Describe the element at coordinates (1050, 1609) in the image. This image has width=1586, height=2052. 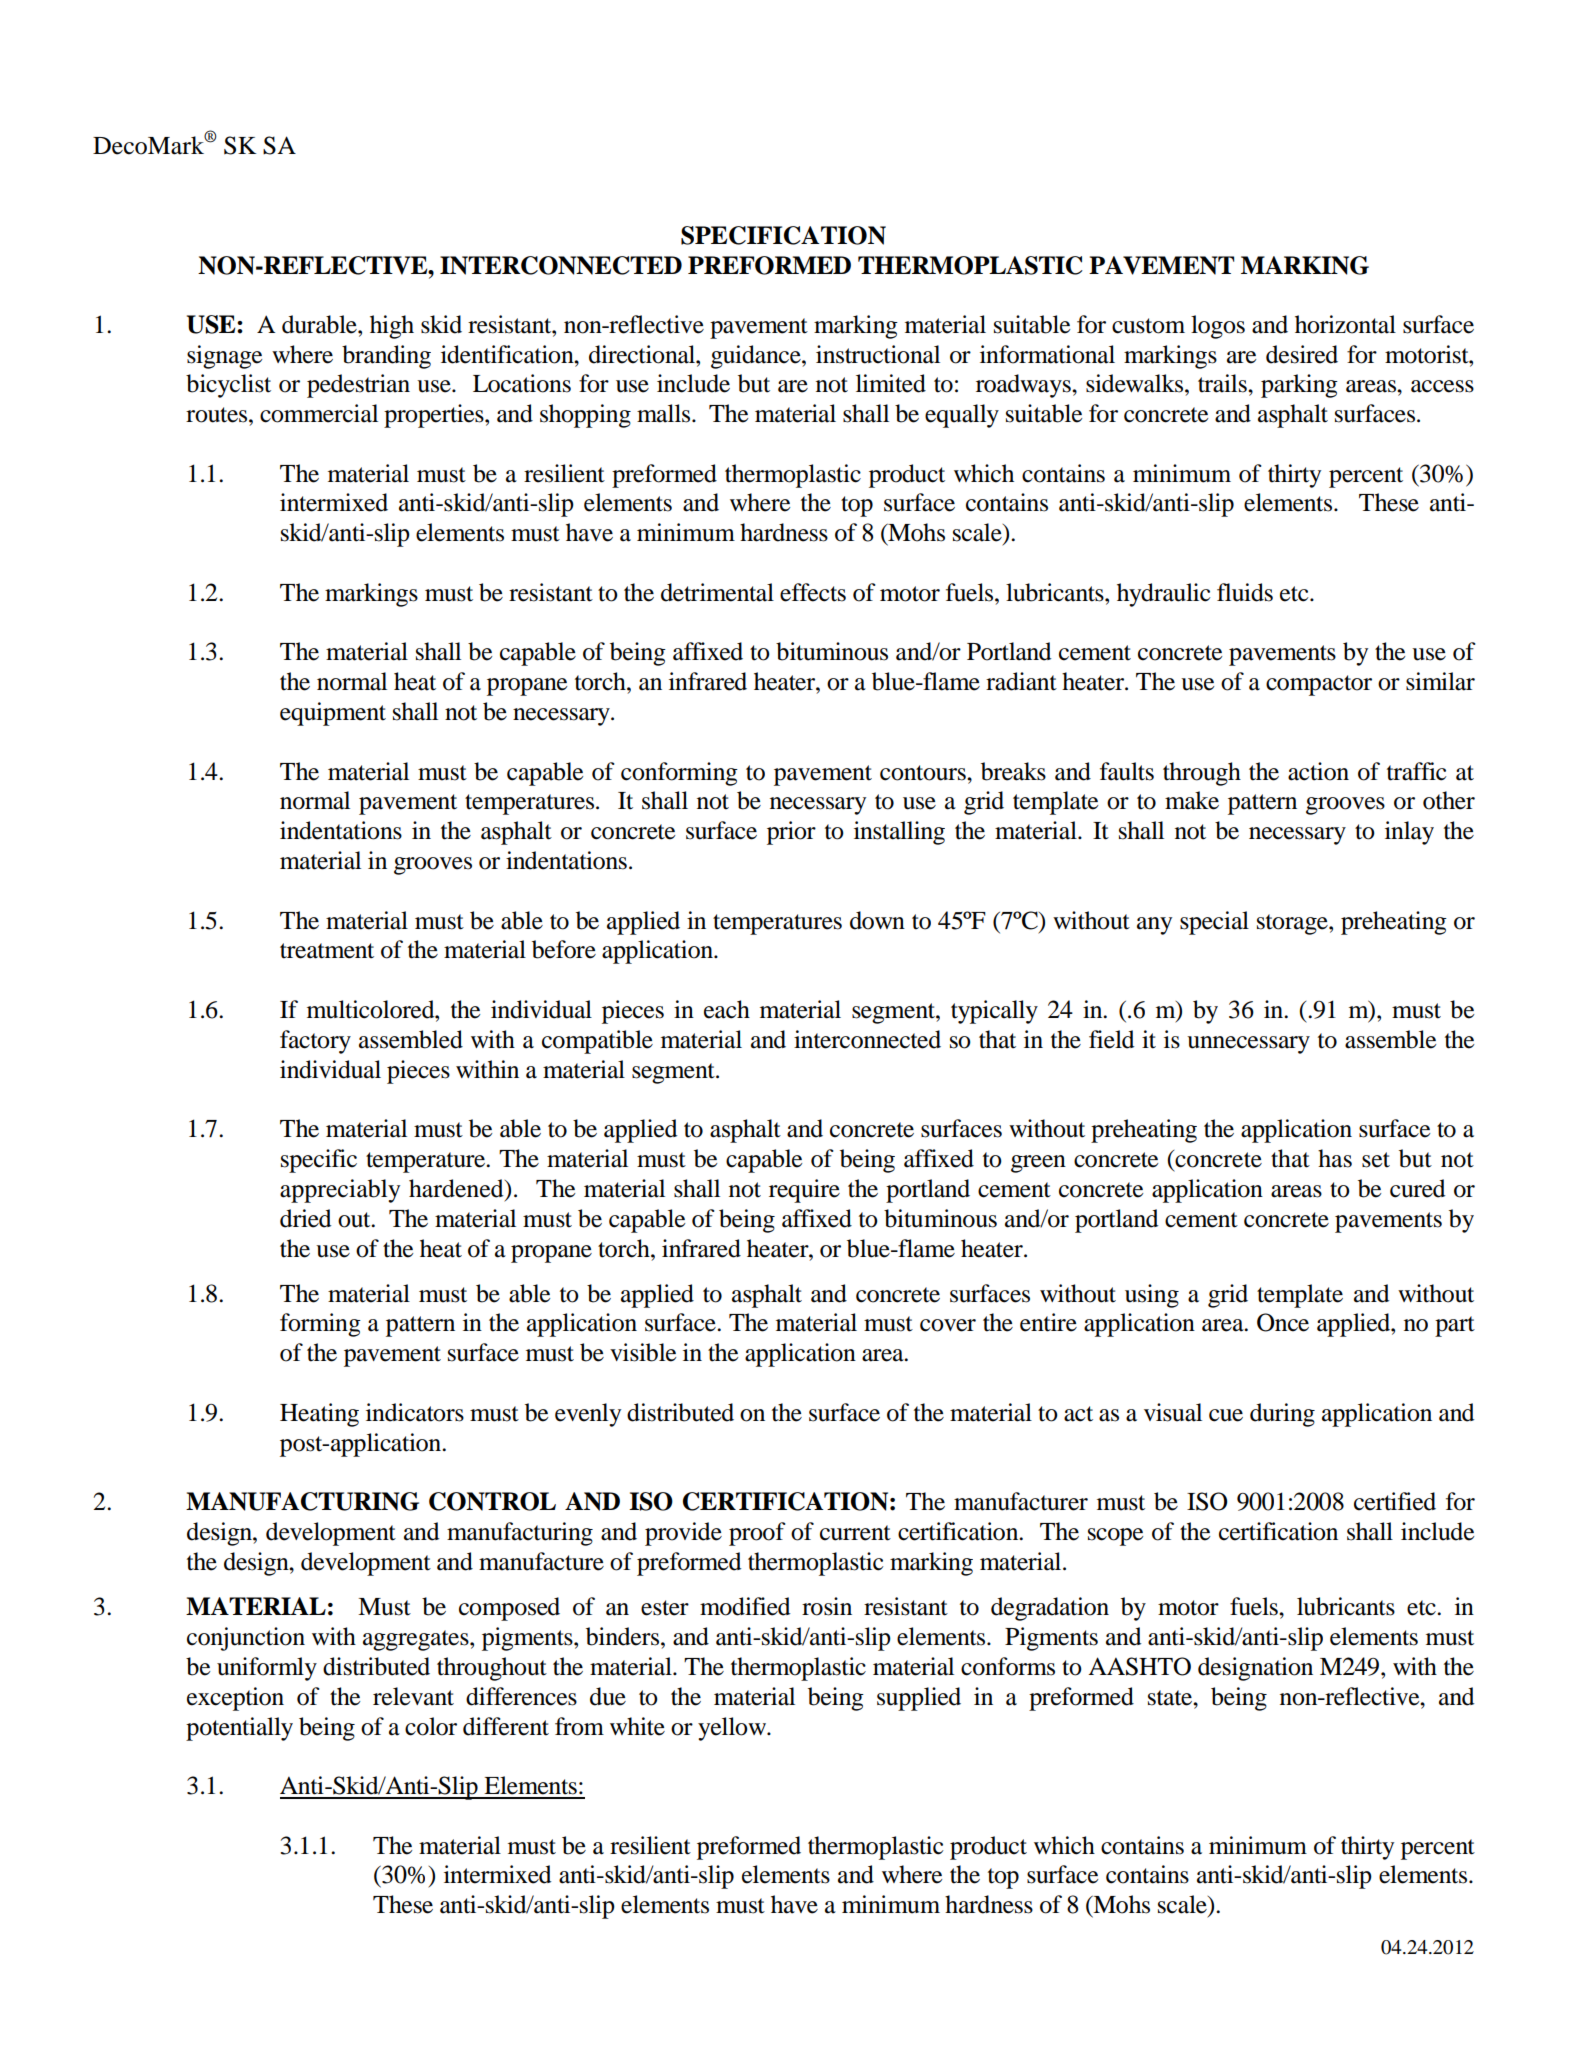
I see `degradation` at that location.
